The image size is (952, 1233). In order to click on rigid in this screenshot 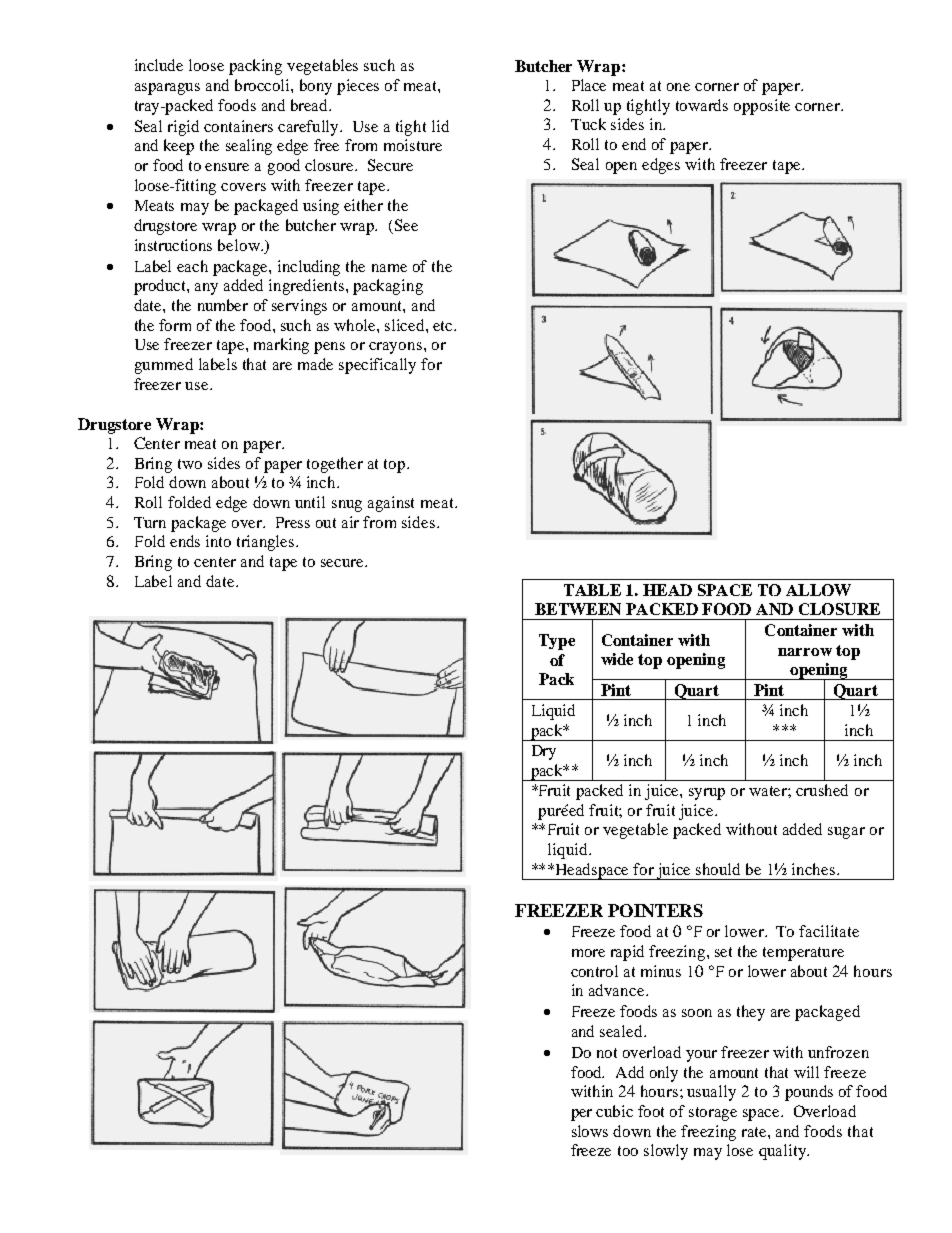, I will do `click(183, 128)`.
